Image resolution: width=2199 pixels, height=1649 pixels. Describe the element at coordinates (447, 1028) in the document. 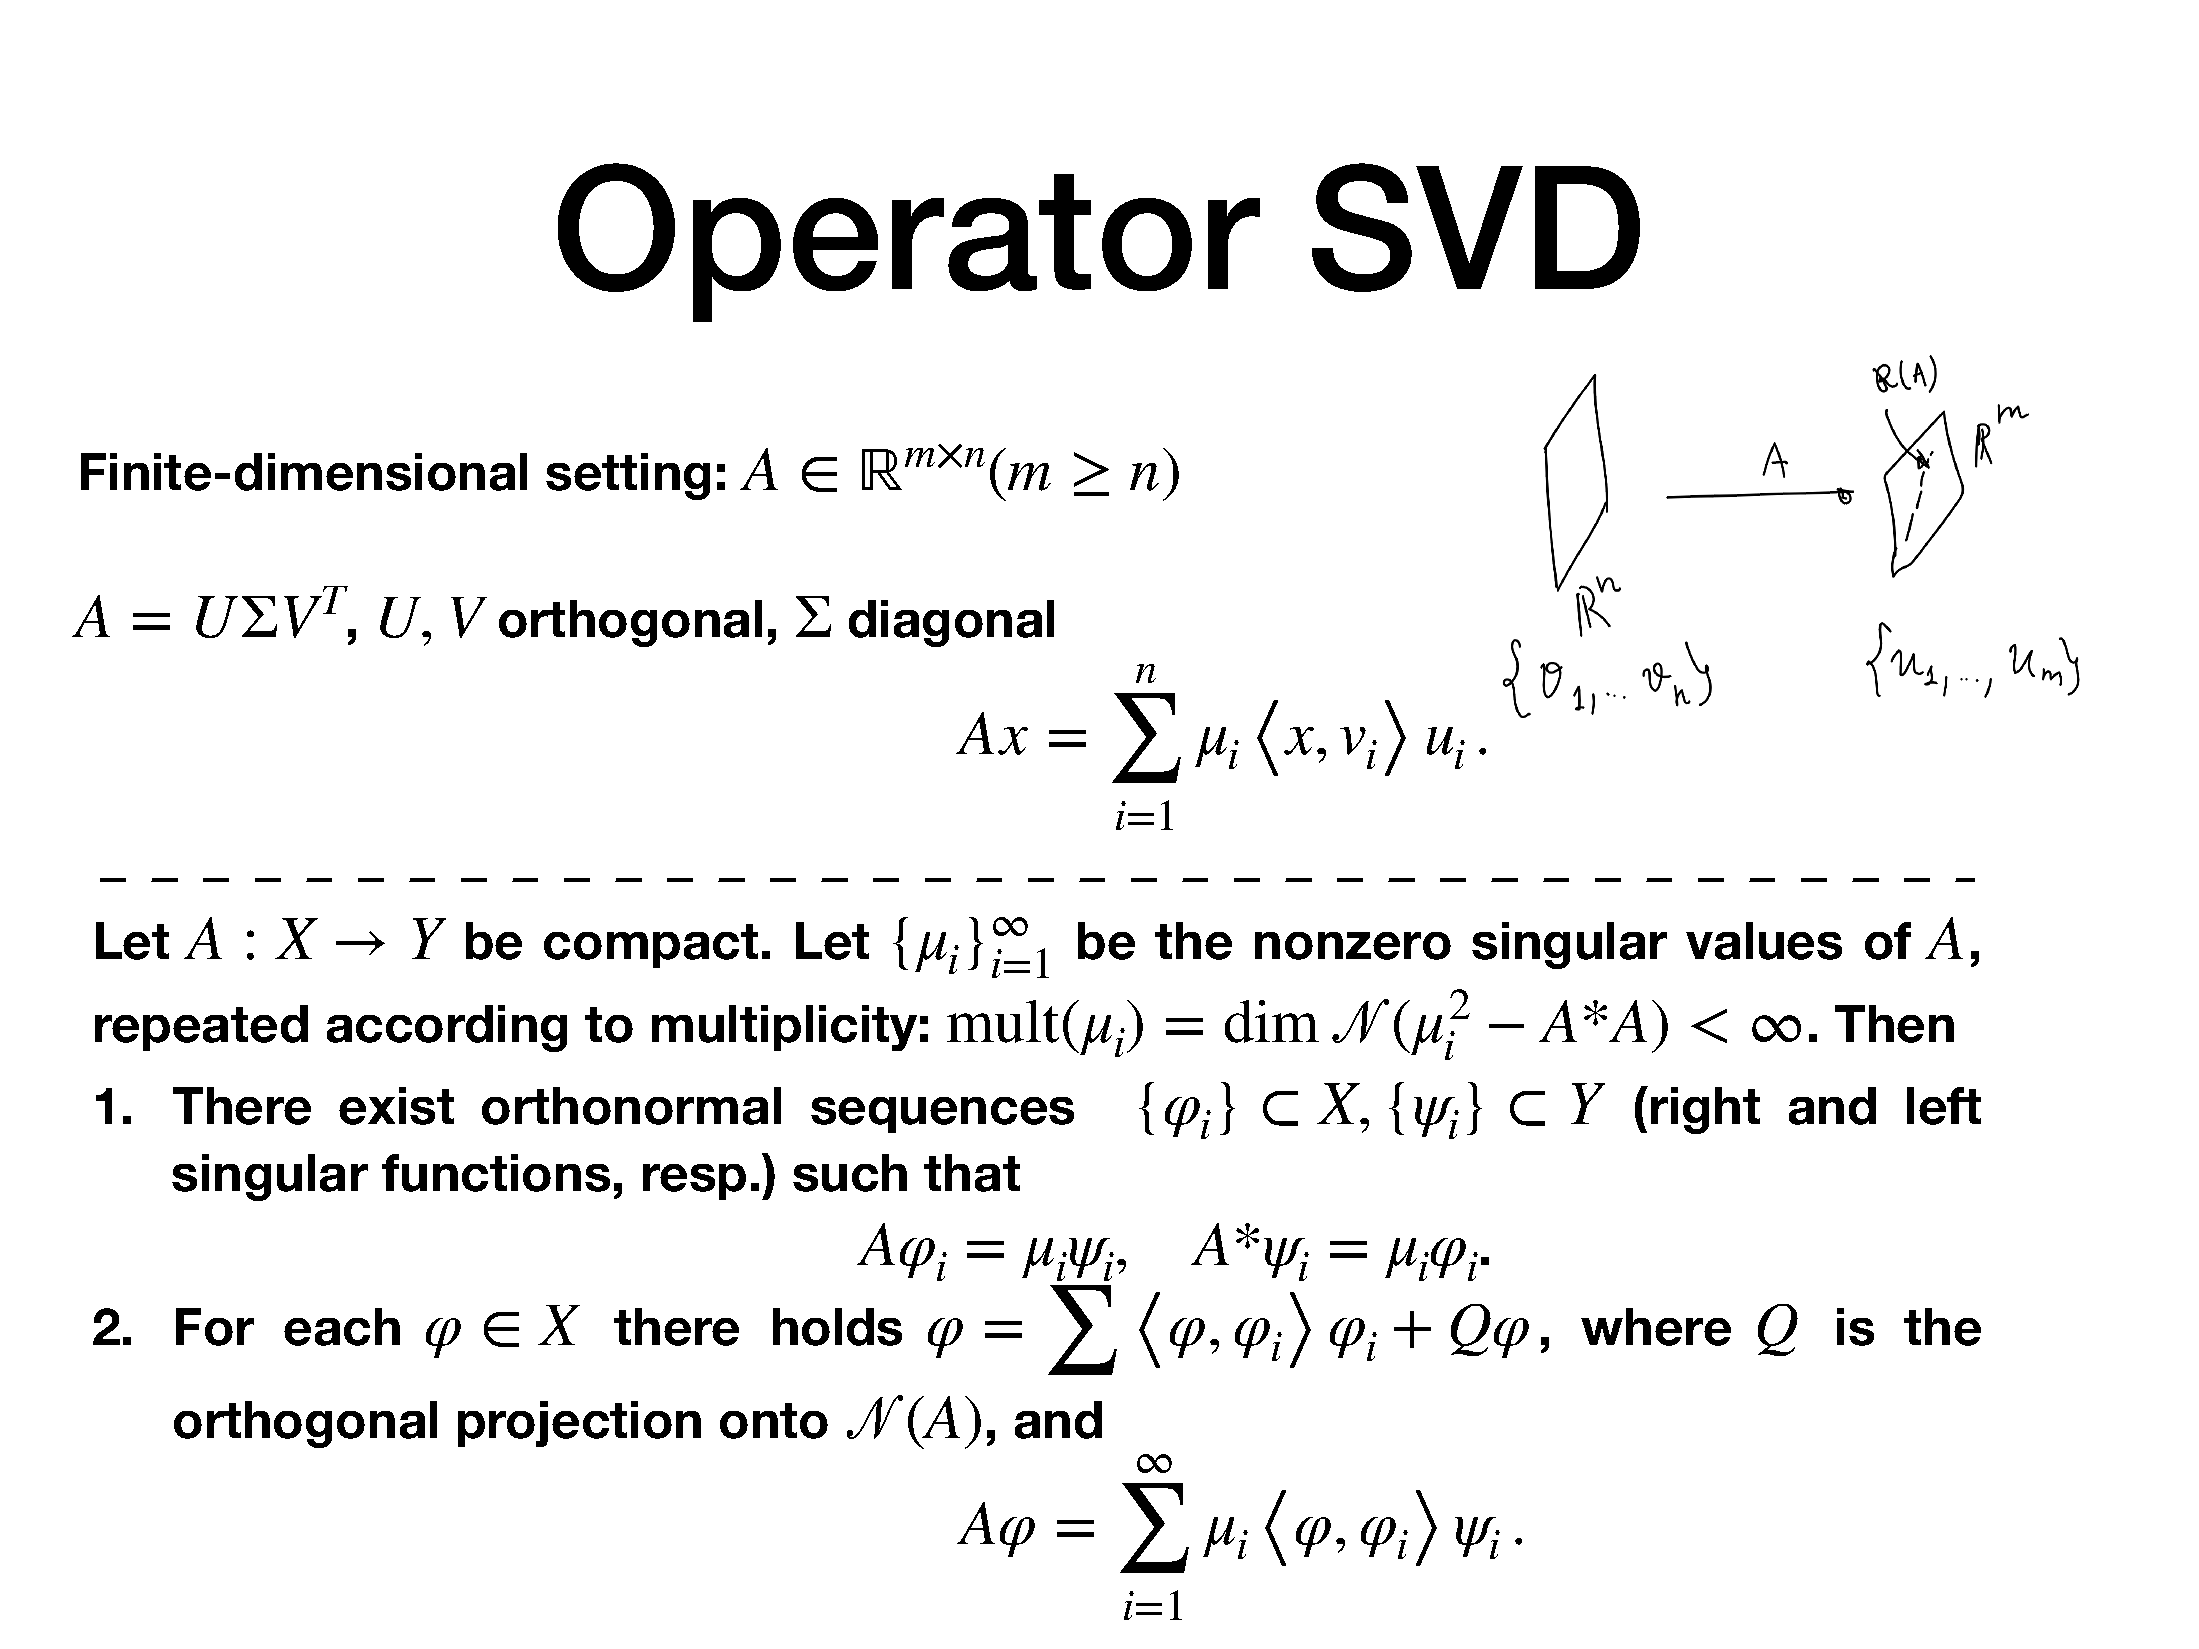

I see `according` at that location.
